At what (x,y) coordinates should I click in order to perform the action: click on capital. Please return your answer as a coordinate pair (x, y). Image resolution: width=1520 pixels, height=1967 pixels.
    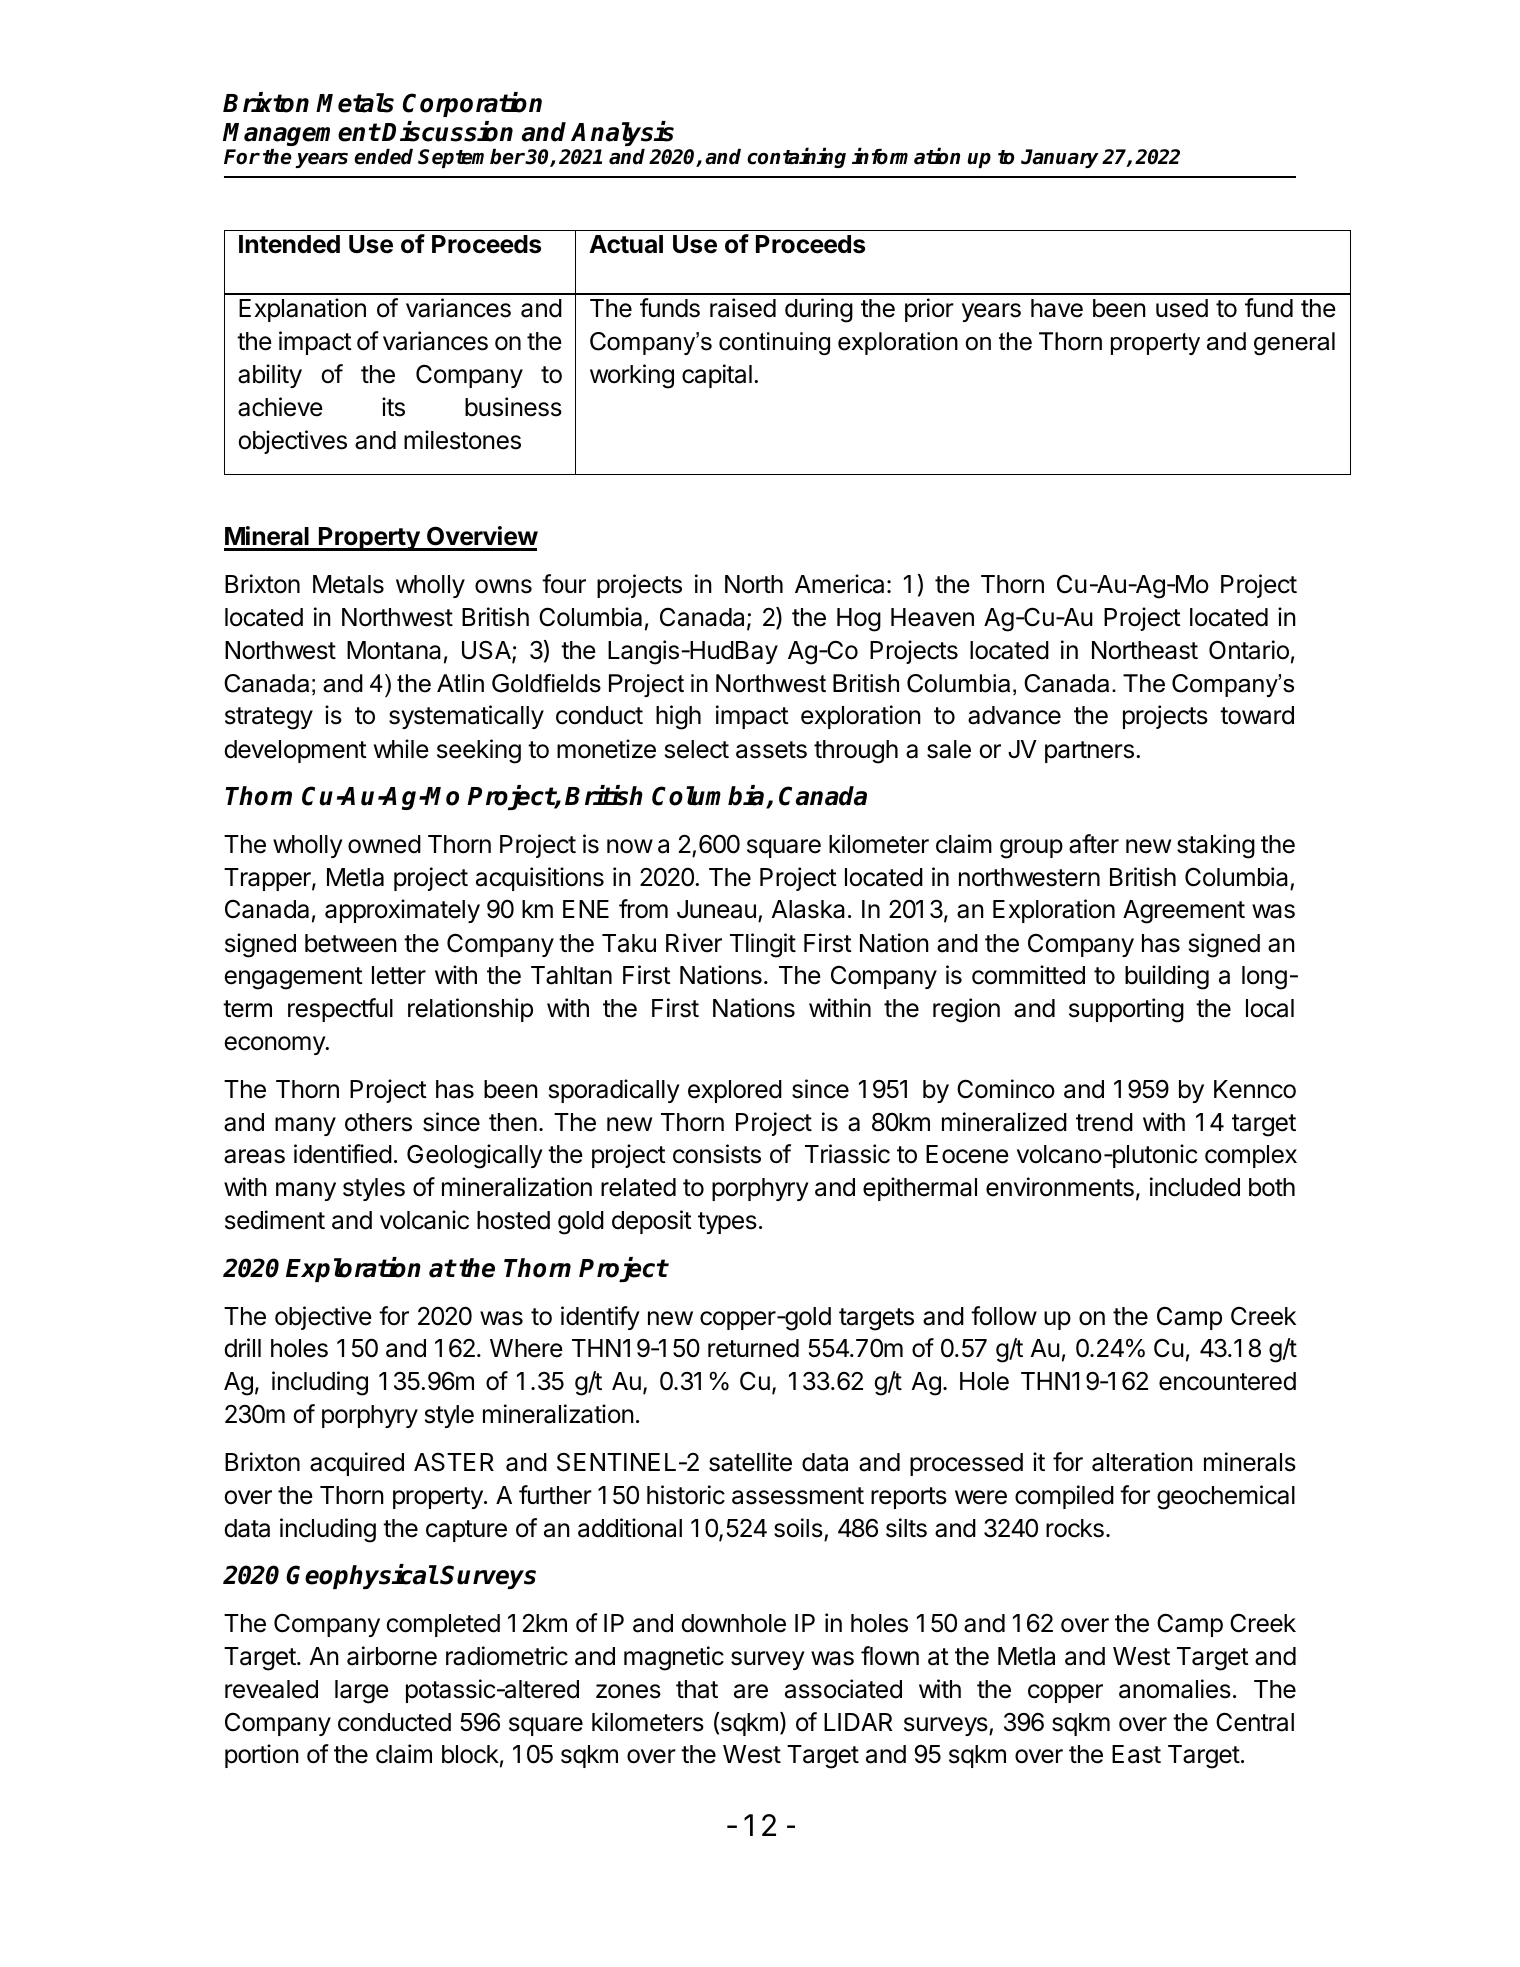
    Looking at the image, I should click on (717, 376).
